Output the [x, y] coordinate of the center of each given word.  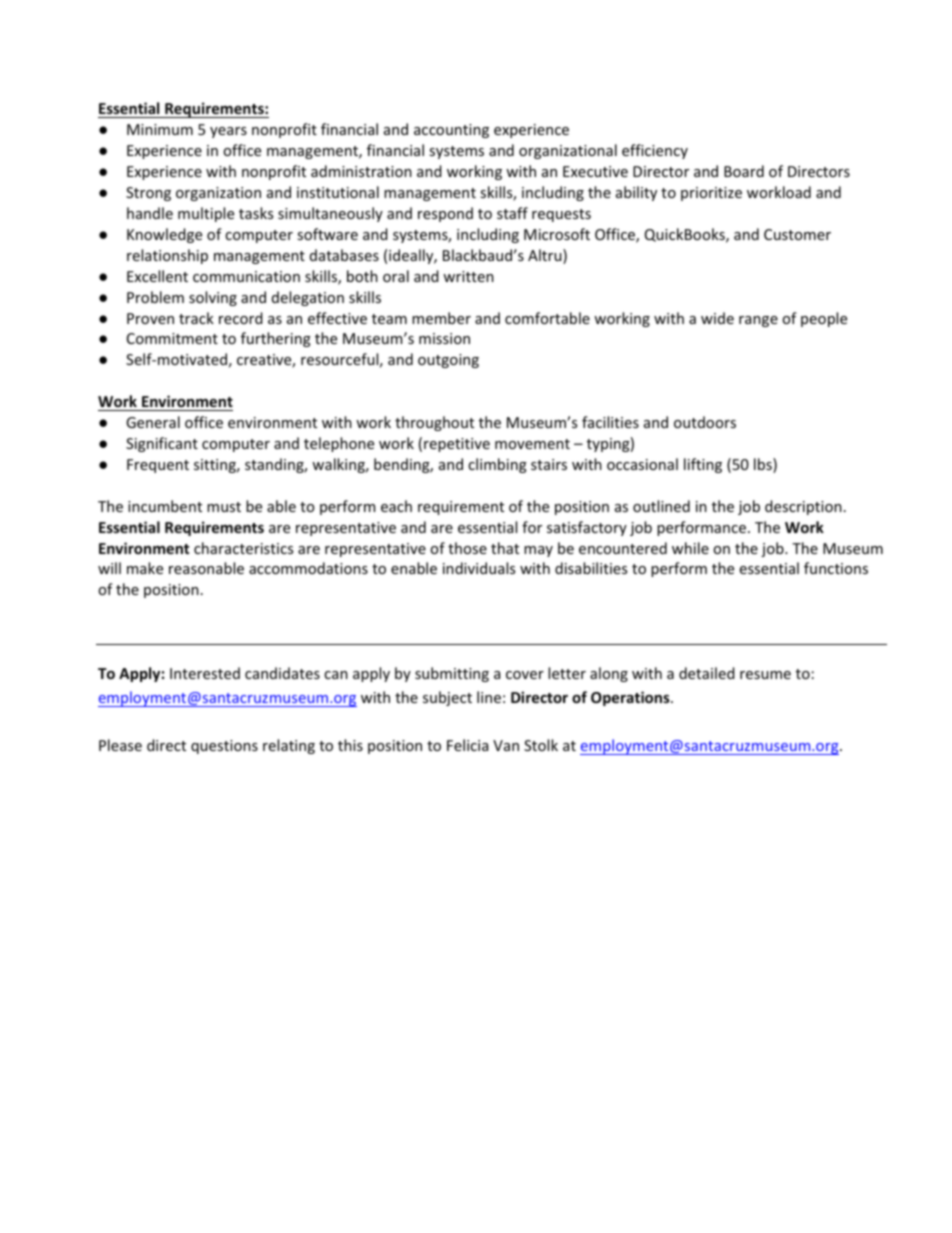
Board [744, 171]
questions [224, 747]
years [228, 132]
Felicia [467, 745]
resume [765, 675]
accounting [451, 131]
